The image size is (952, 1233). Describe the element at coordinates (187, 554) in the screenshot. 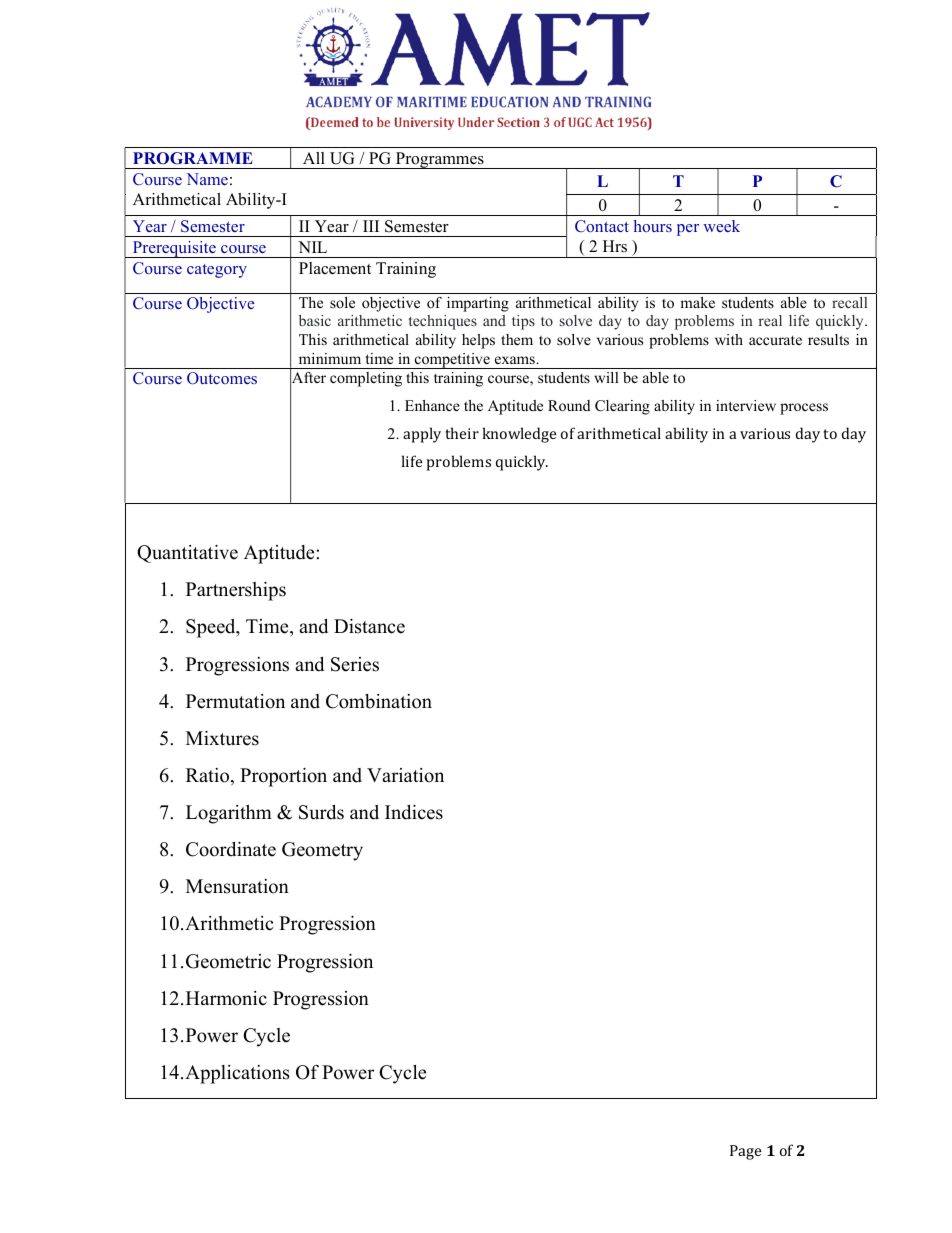

I see `Quantitative` at that location.
